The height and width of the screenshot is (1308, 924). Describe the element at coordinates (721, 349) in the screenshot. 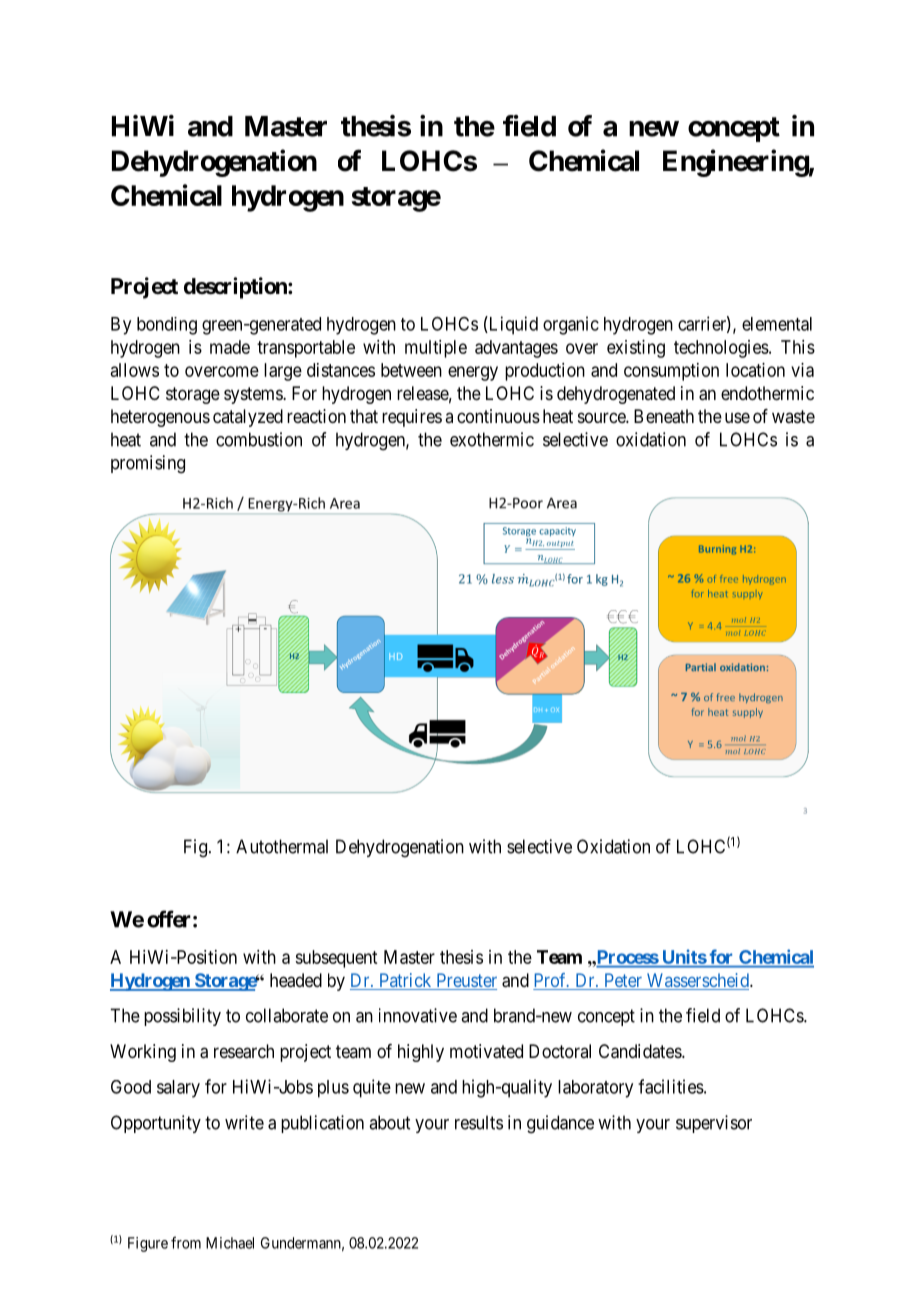

I see `technologies` at that location.
